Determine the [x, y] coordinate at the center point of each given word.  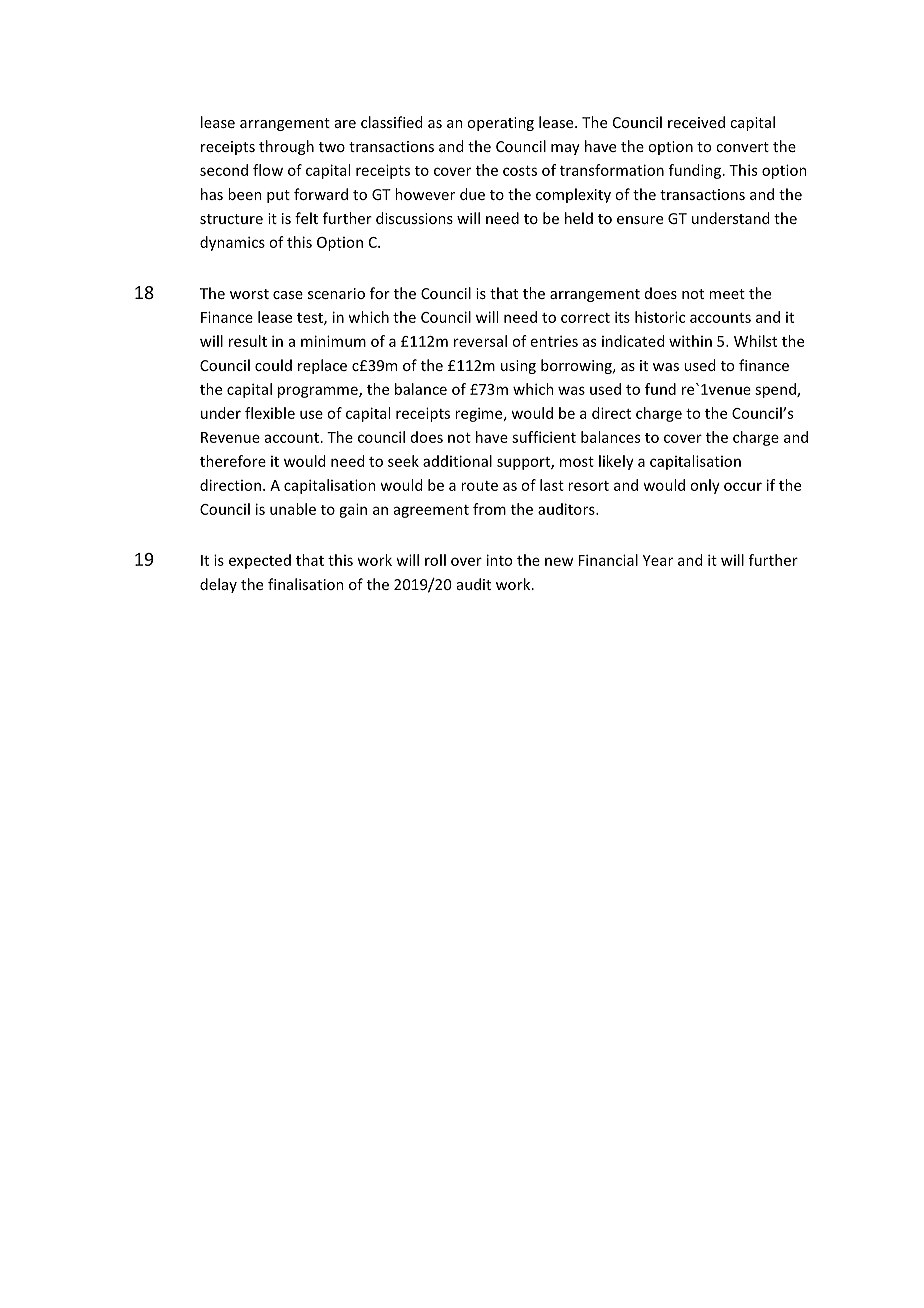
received [696, 122]
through [286, 147]
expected [260, 561]
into [499, 560]
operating [500, 124]
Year [658, 560]
